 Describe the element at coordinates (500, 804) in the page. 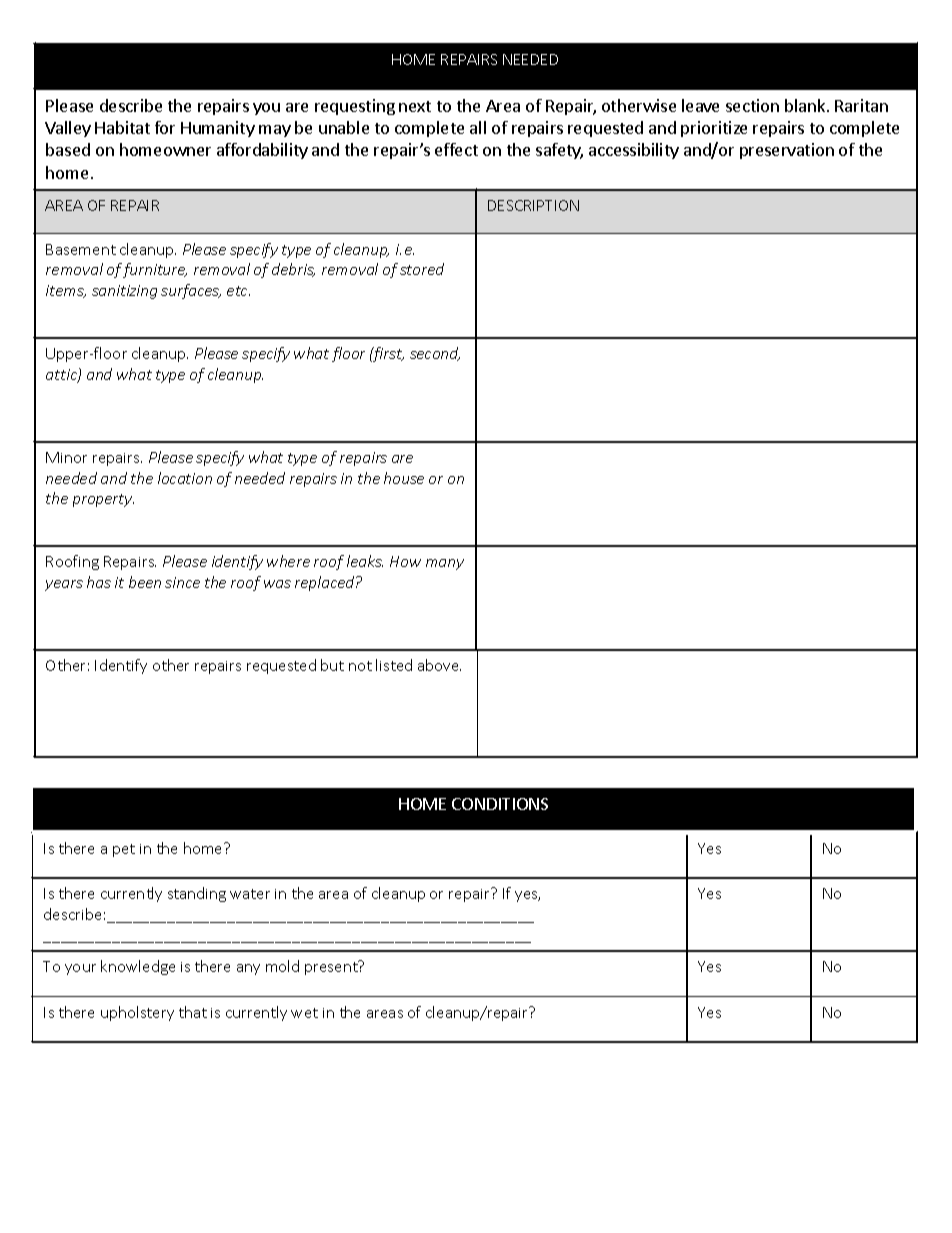

I see `CONDITIONS` at that location.
